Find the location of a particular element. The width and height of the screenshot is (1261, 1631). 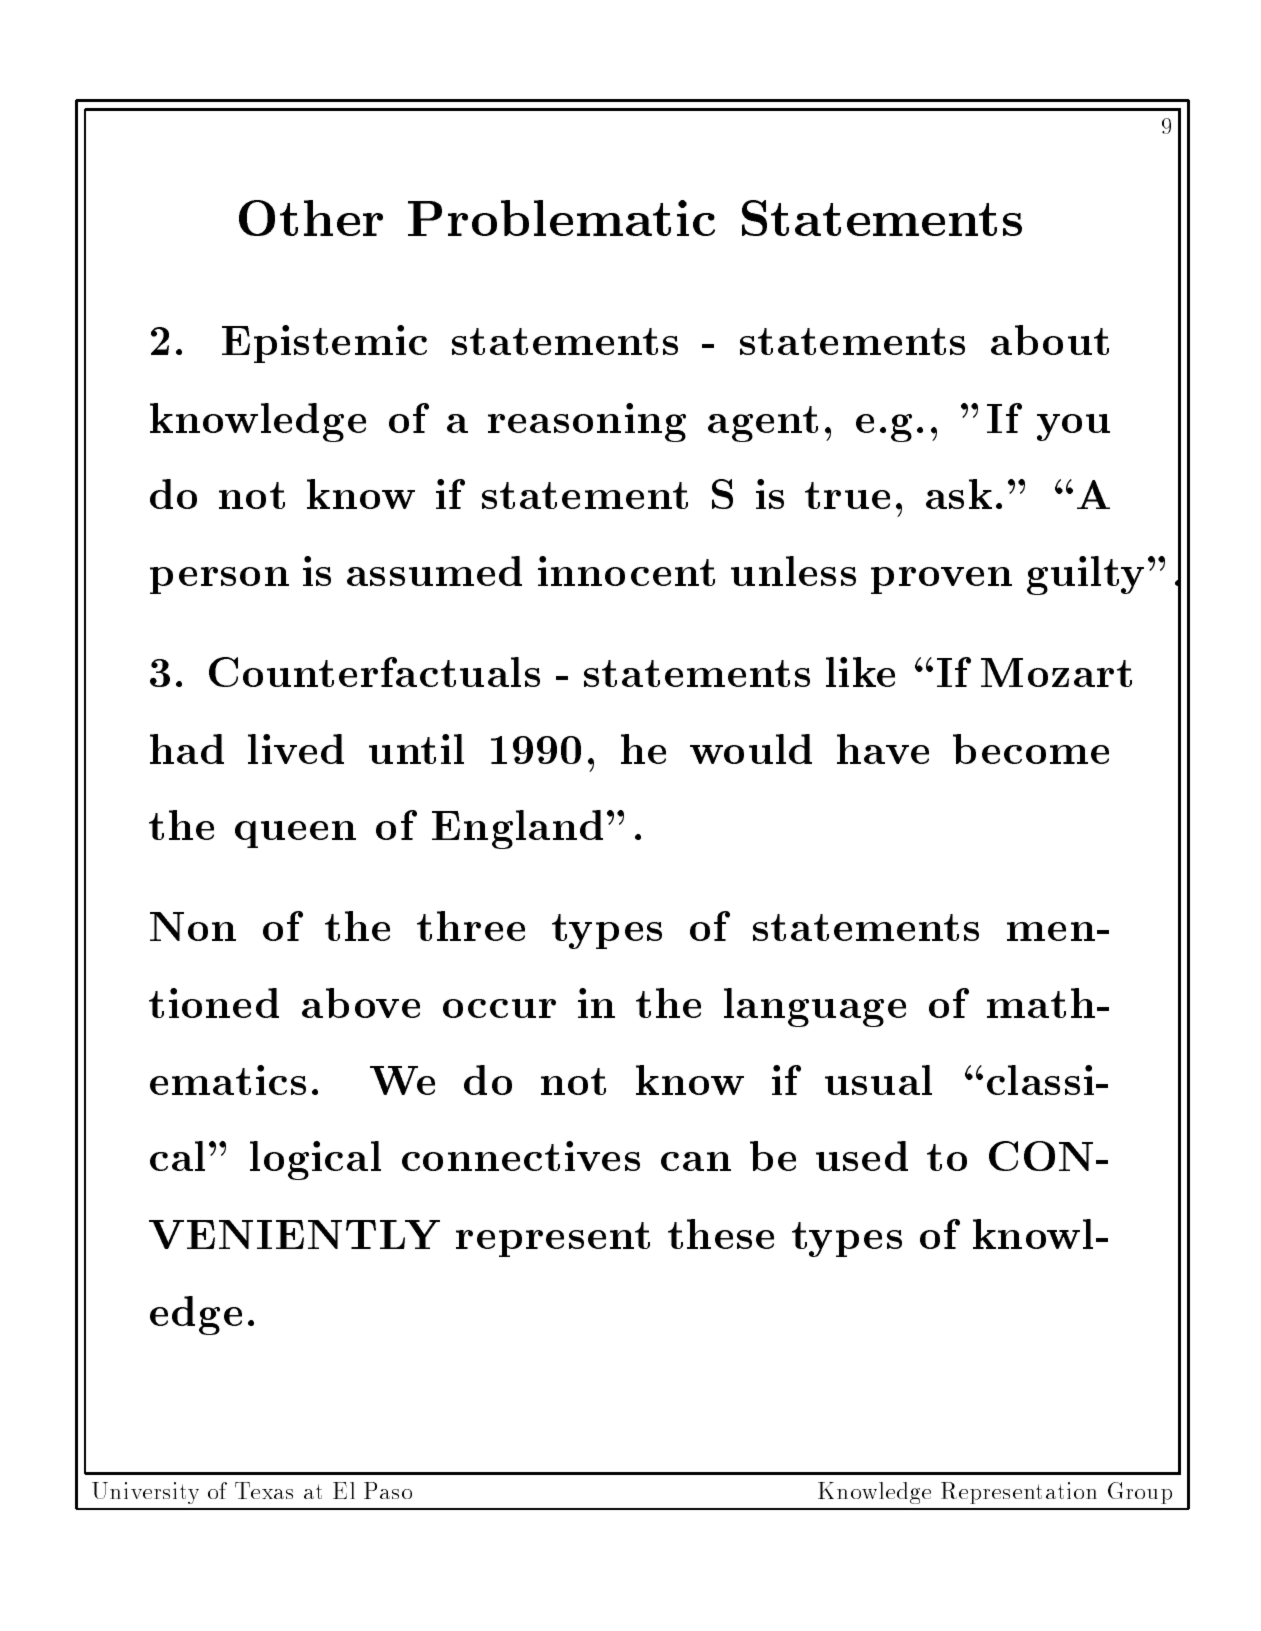

innocent is located at coordinates (626, 571).
